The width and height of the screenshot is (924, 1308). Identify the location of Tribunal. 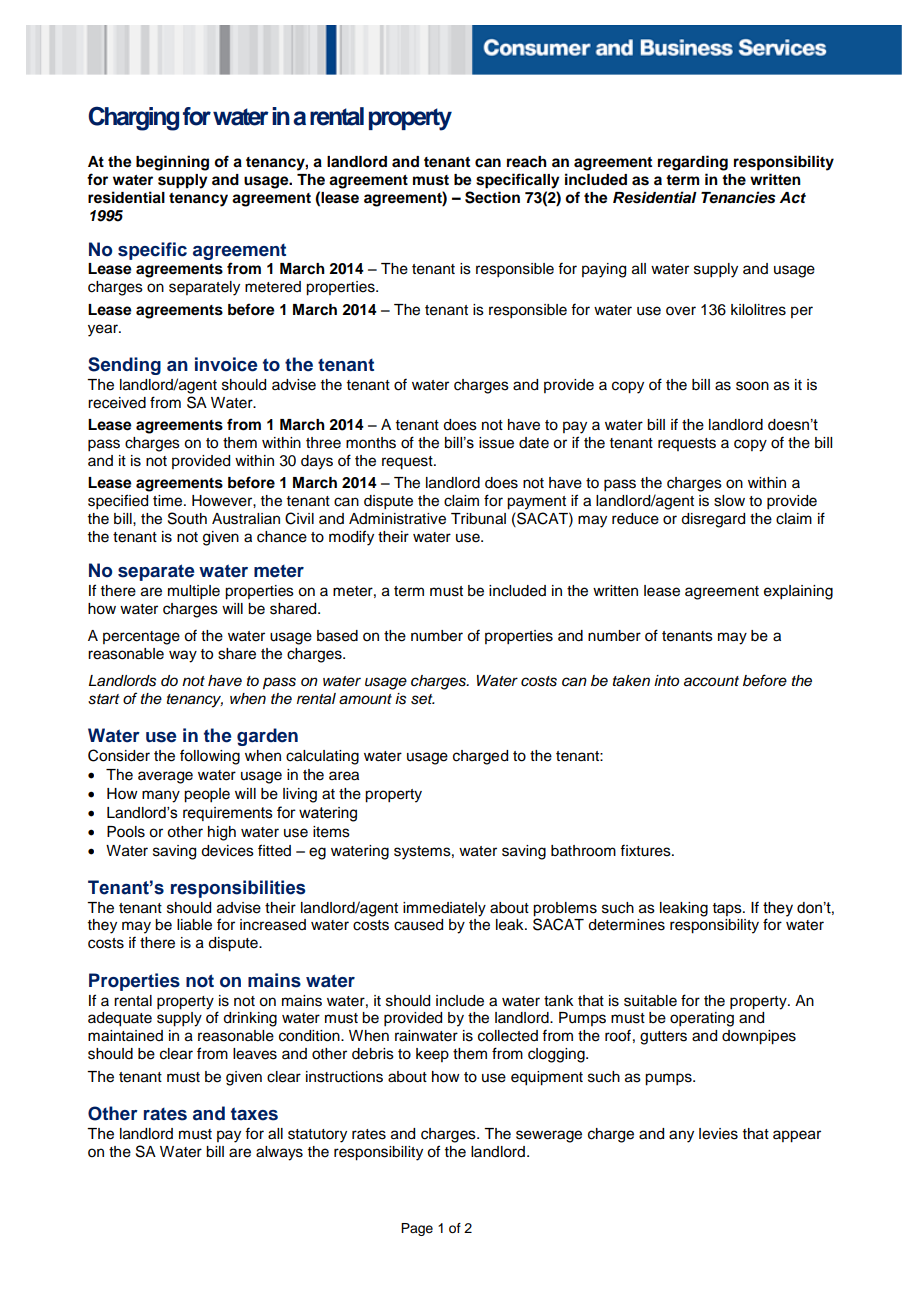
(478, 519).
